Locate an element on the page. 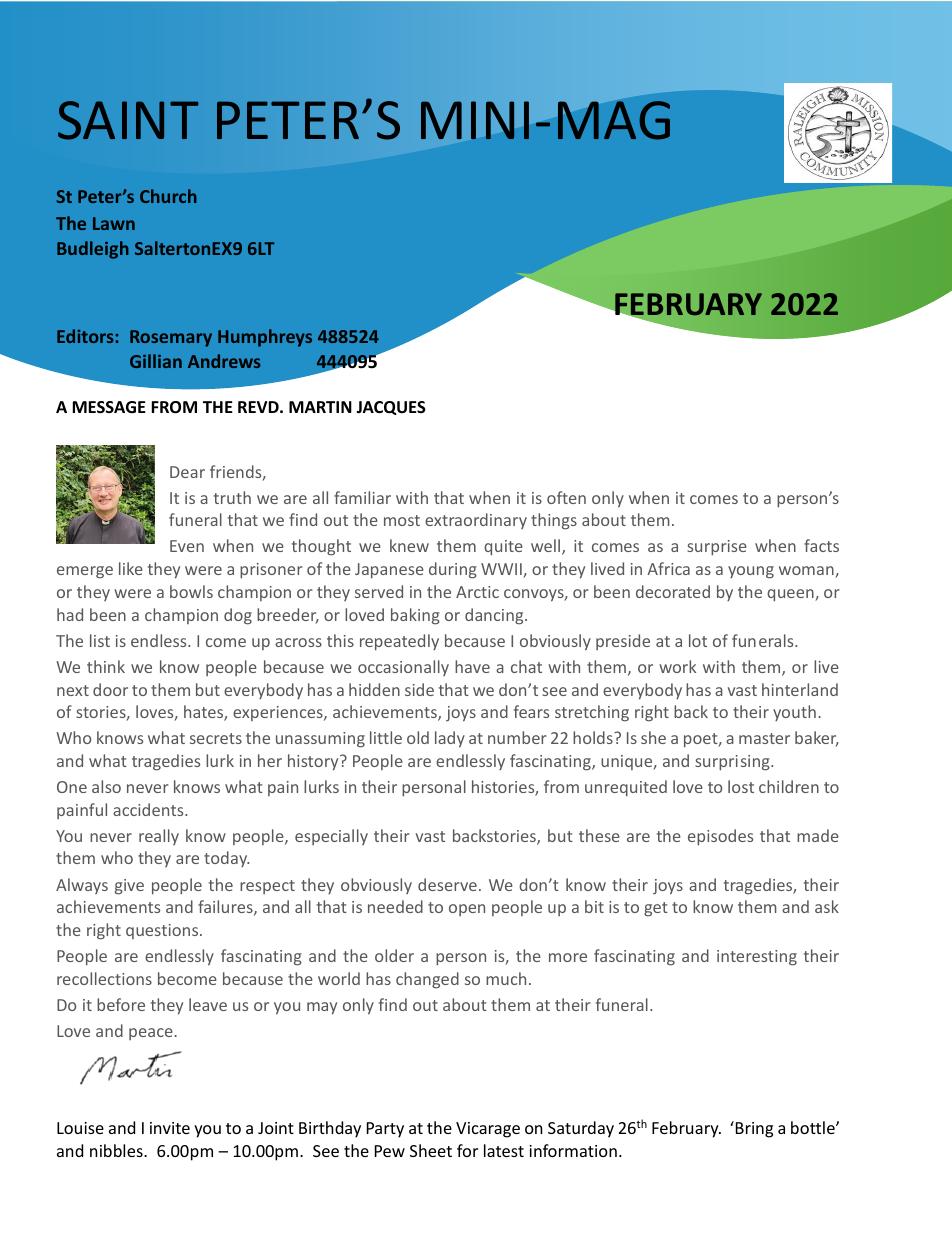  lady is located at coordinates (450, 739).
